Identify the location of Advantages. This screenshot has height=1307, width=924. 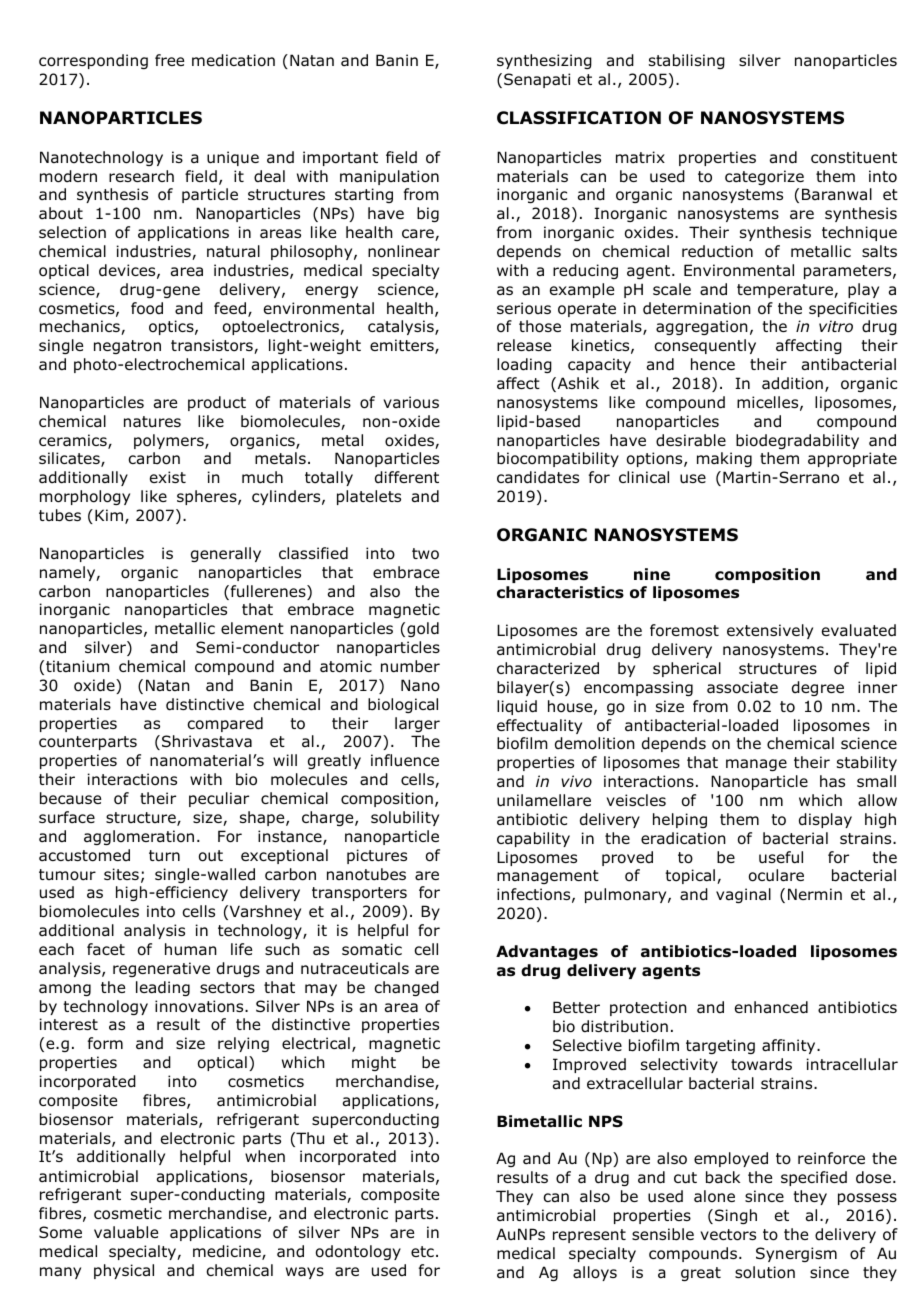
(547, 952).
